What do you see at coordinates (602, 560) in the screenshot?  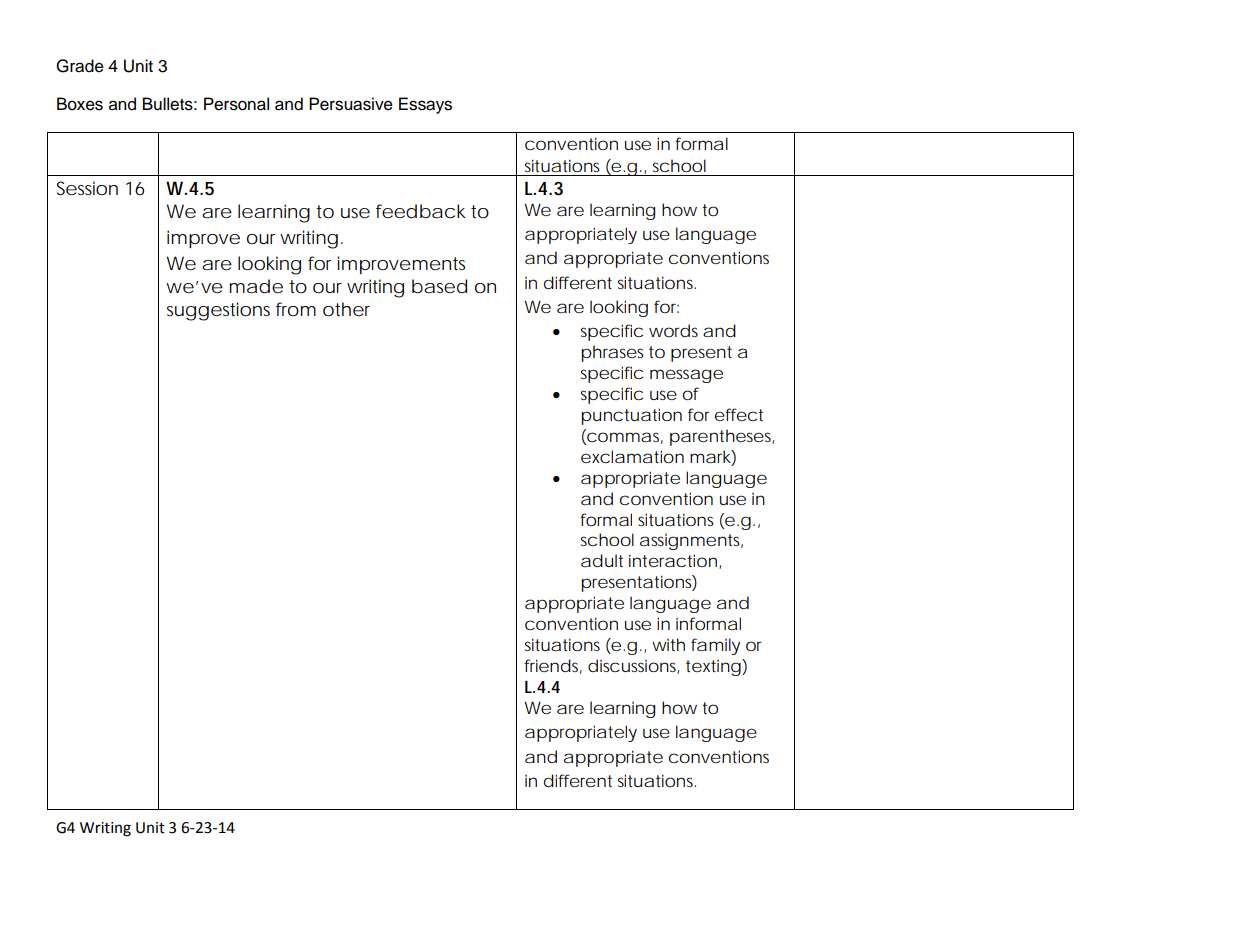 I see `adult` at bounding box center [602, 560].
